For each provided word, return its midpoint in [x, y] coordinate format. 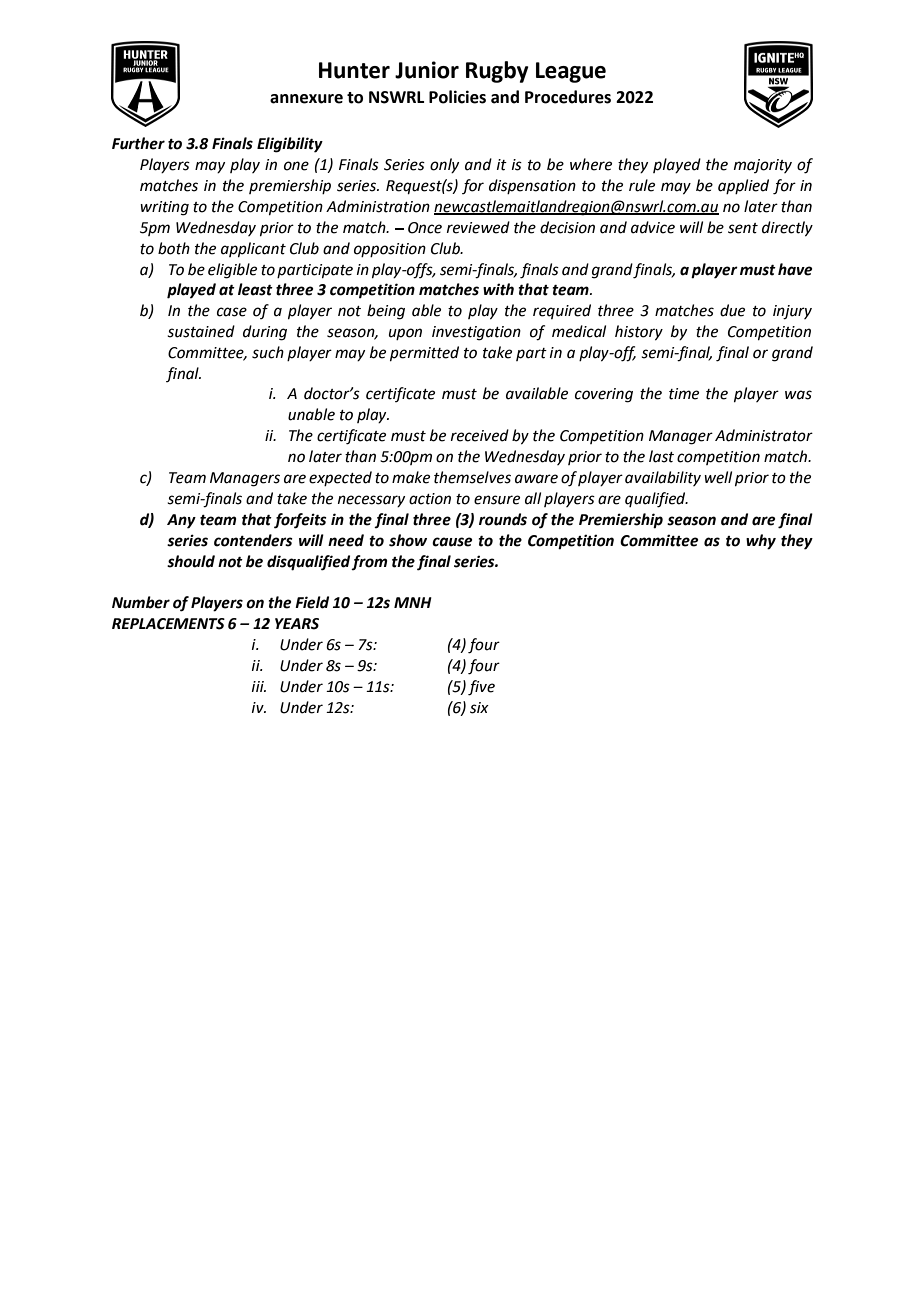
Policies [457, 97]
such [268, 352]
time [684, 394]
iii [259, 686]
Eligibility [290, 145]
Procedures [568, 97]
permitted [424, 353]
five [481, 688]
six [479, 708]
